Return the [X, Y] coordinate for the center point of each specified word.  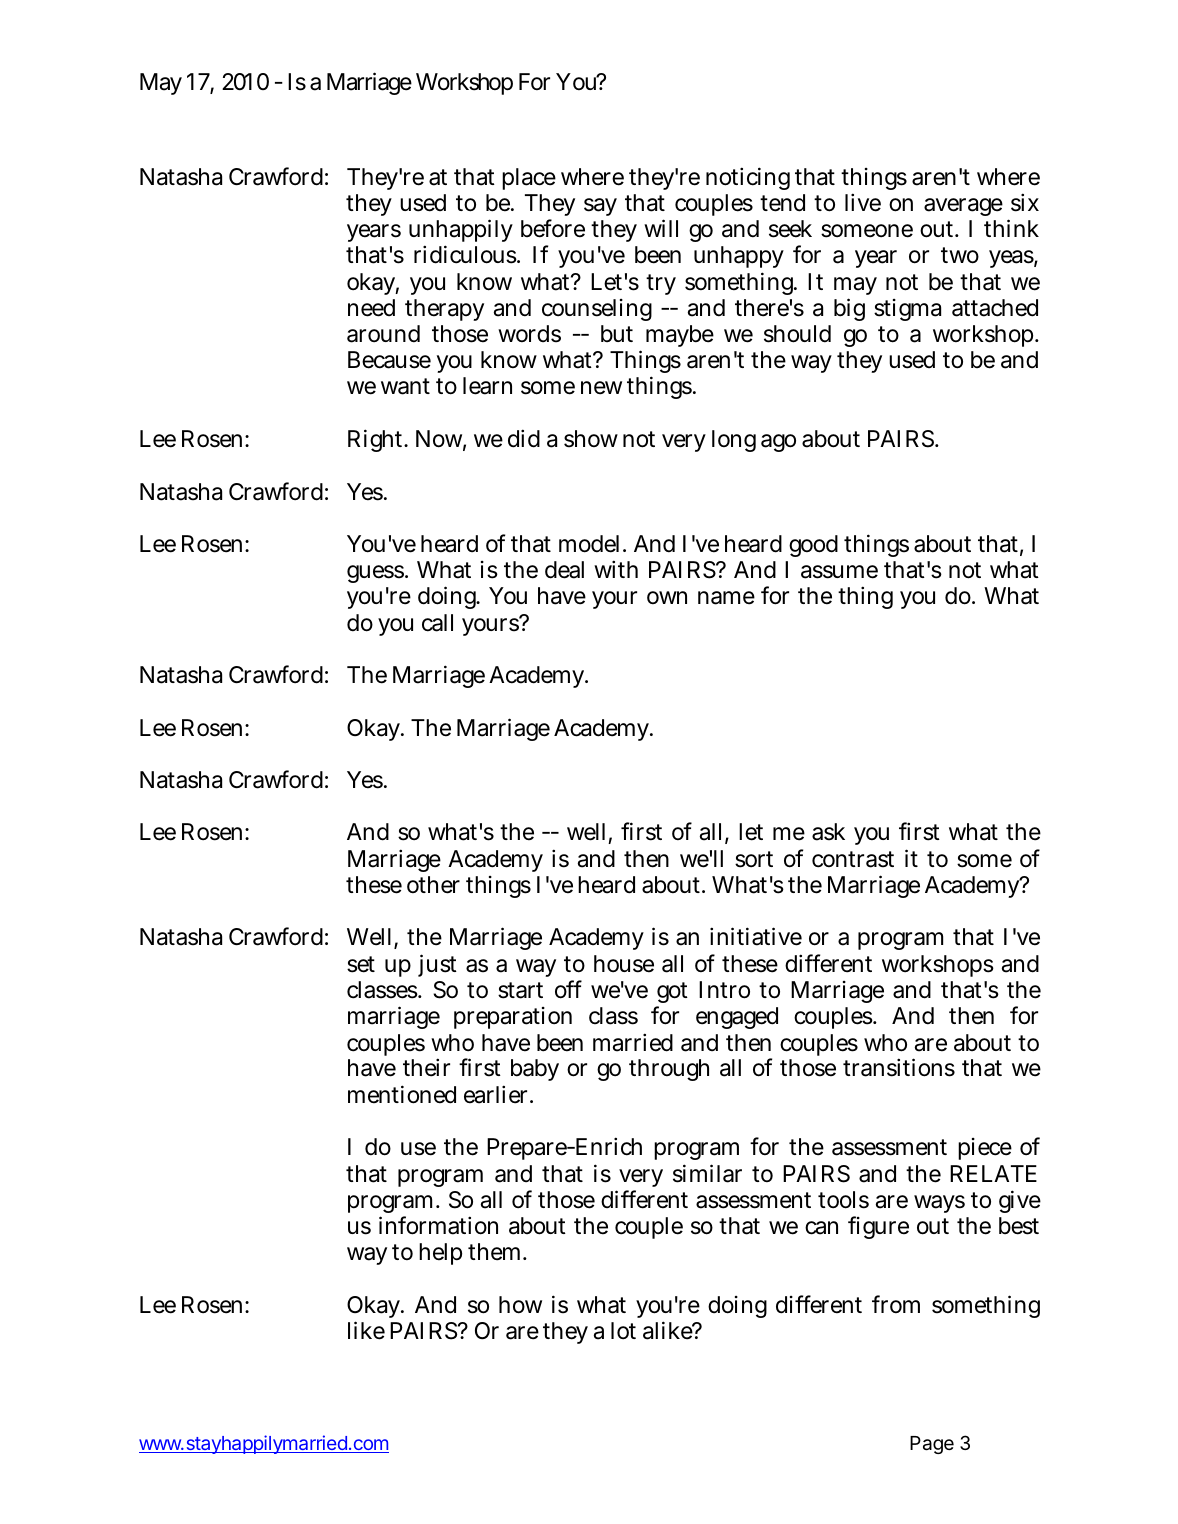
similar [707, 1173]
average [963, 207]
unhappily [461, 230]
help [440, 1254]
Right [377, 440]
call [437, 623]
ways [939, 1204]
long [734, 441]
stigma [907, 310]
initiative [756, 936]
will [661, 228]
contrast [853, 859]
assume [839, 572]
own [667, 597]
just [437, 965]
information [438, 1225]
